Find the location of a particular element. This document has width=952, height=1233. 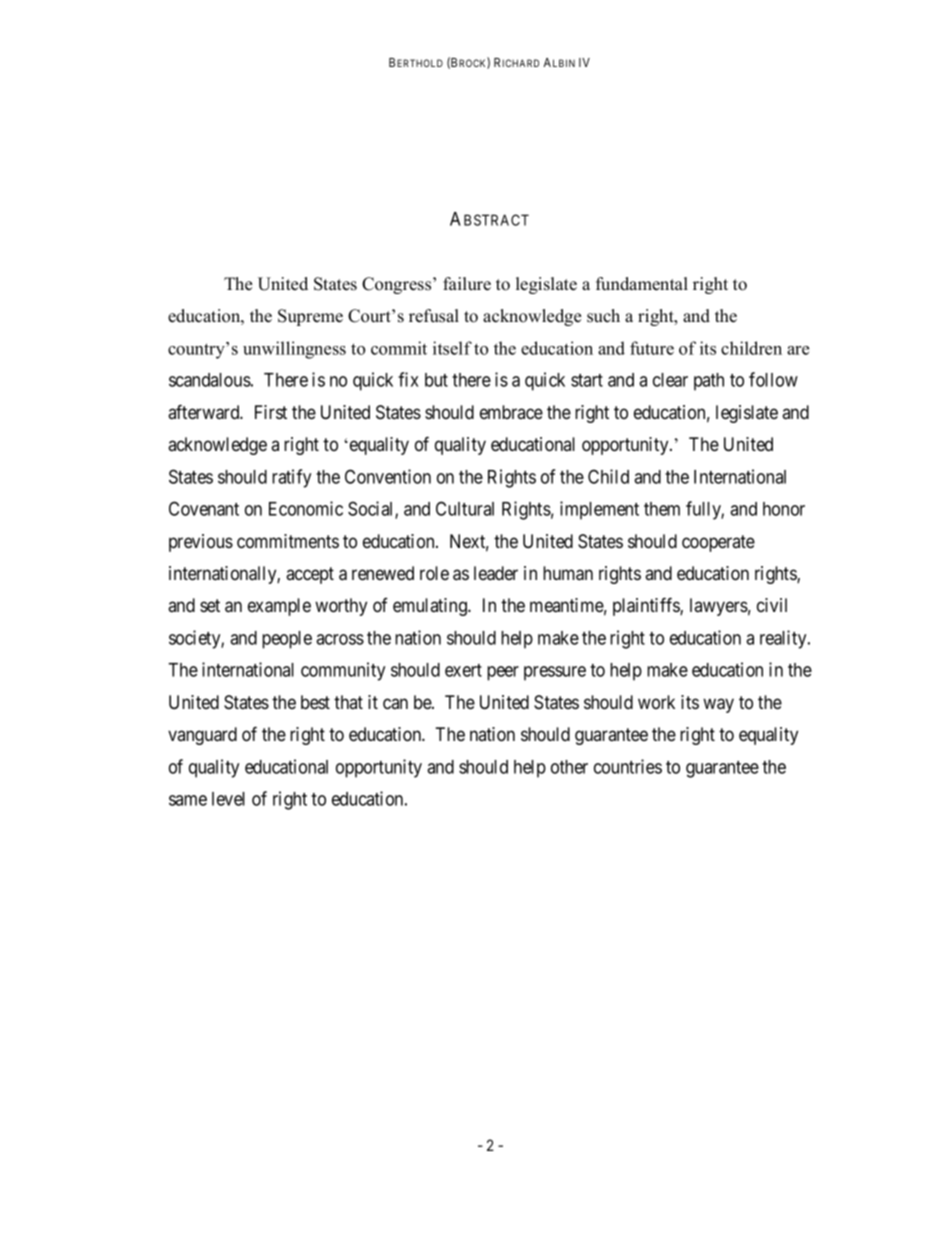

failure is located at coordinates (467, 284).
